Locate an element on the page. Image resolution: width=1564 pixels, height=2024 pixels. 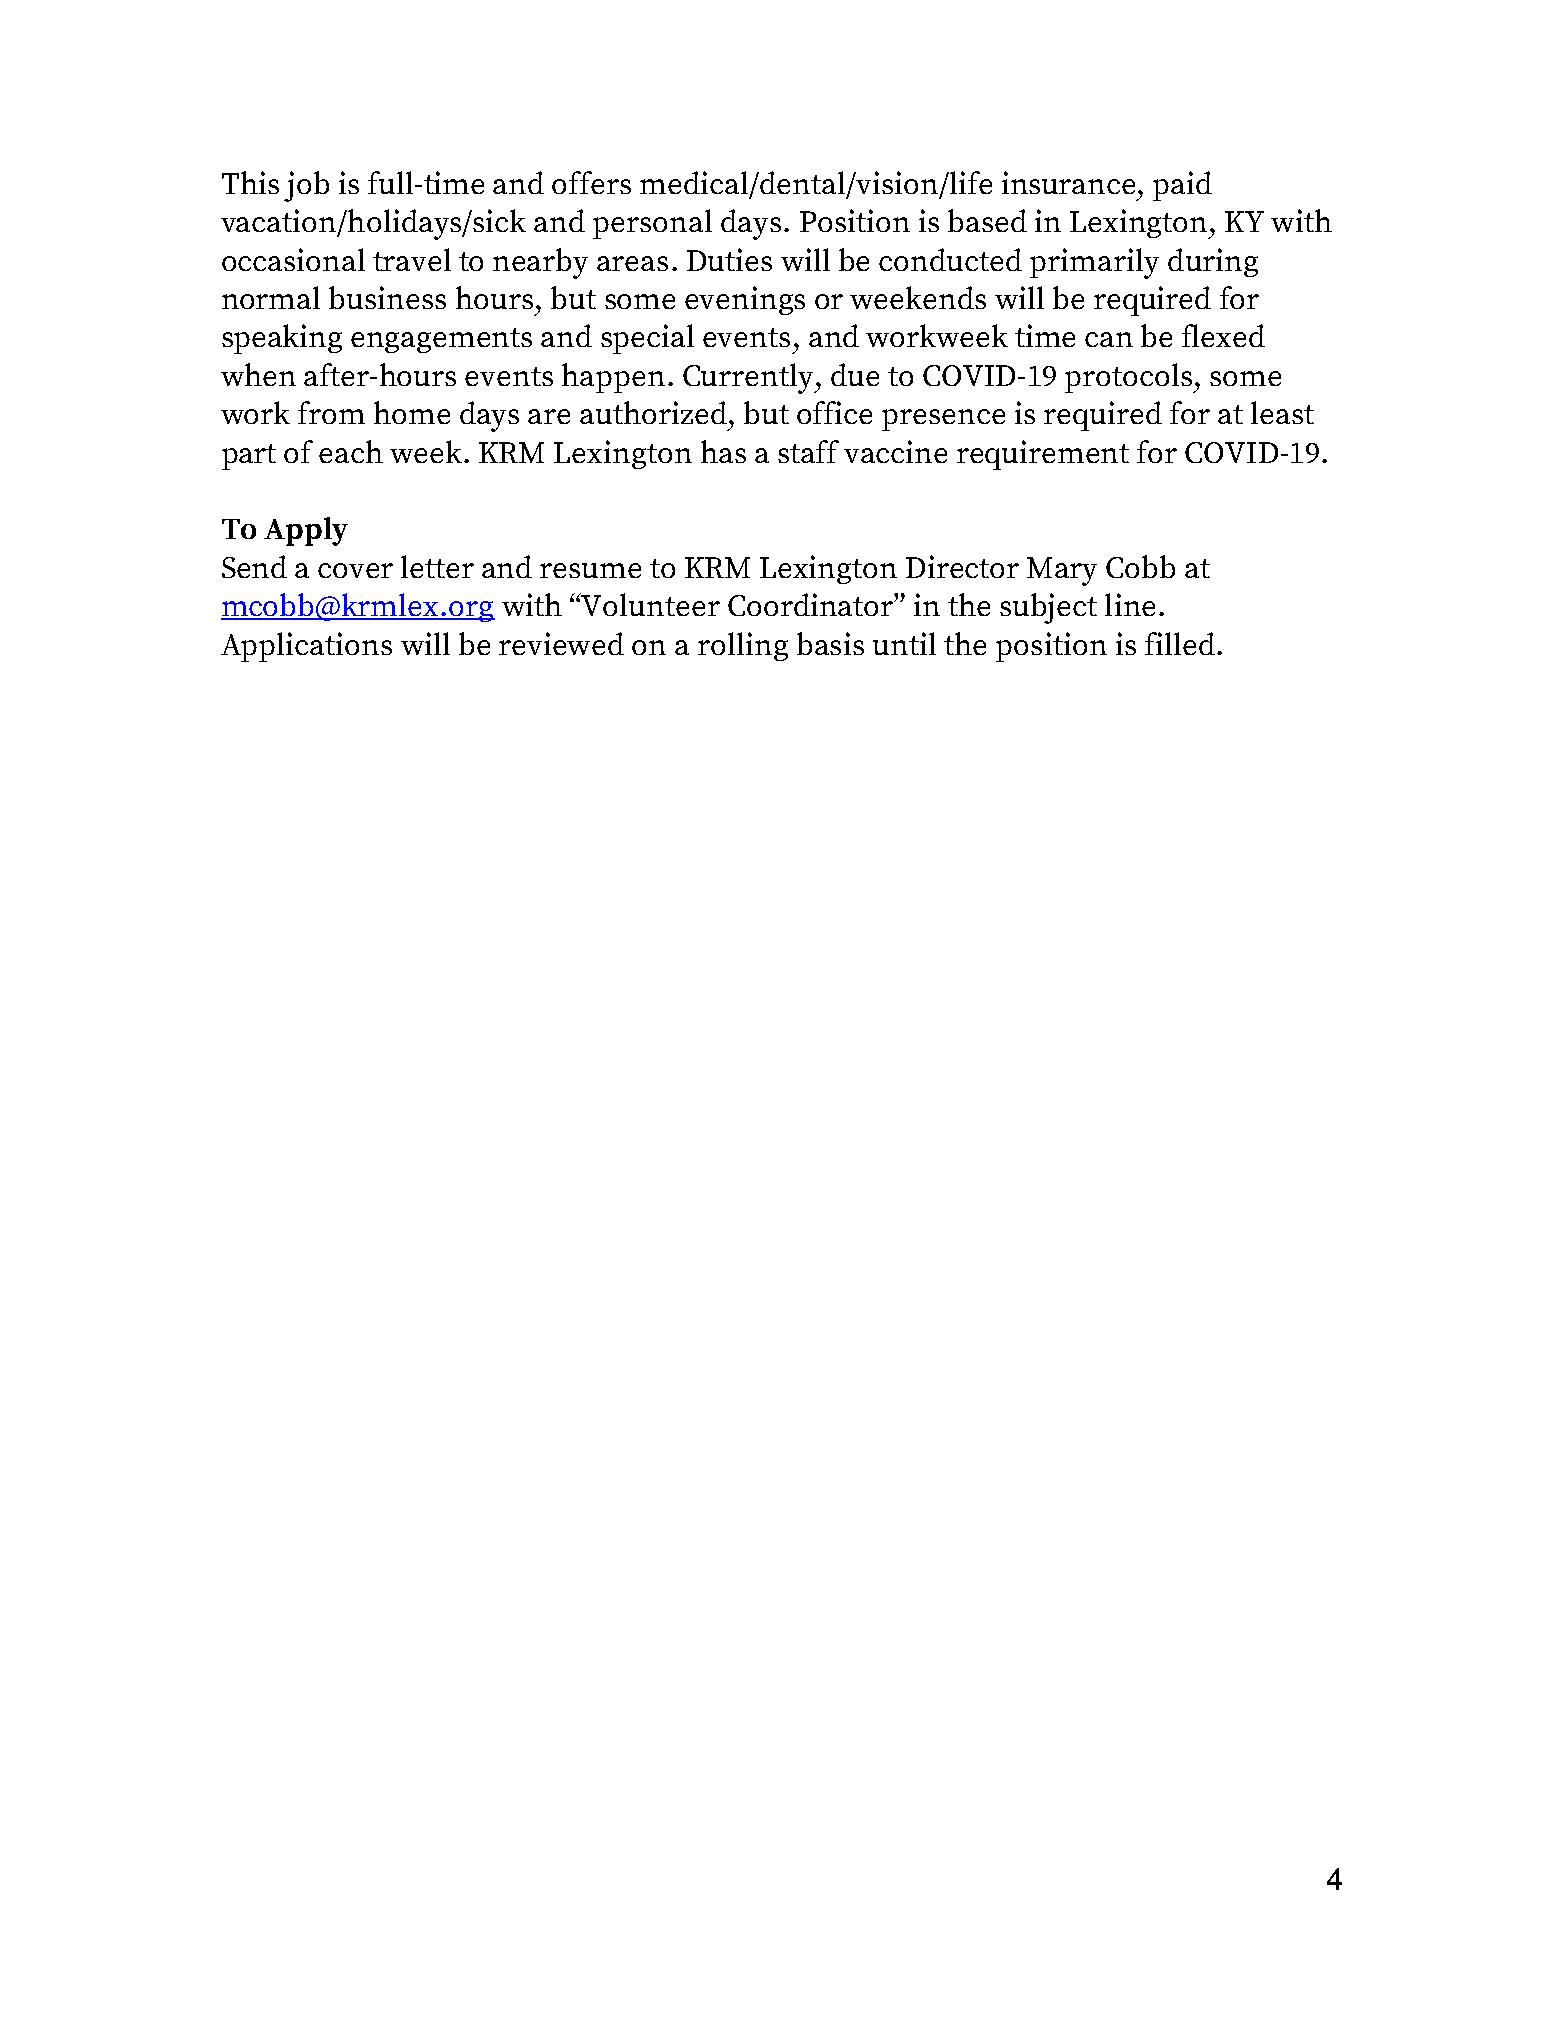
flexed is located at coordinates (1223, 335).
